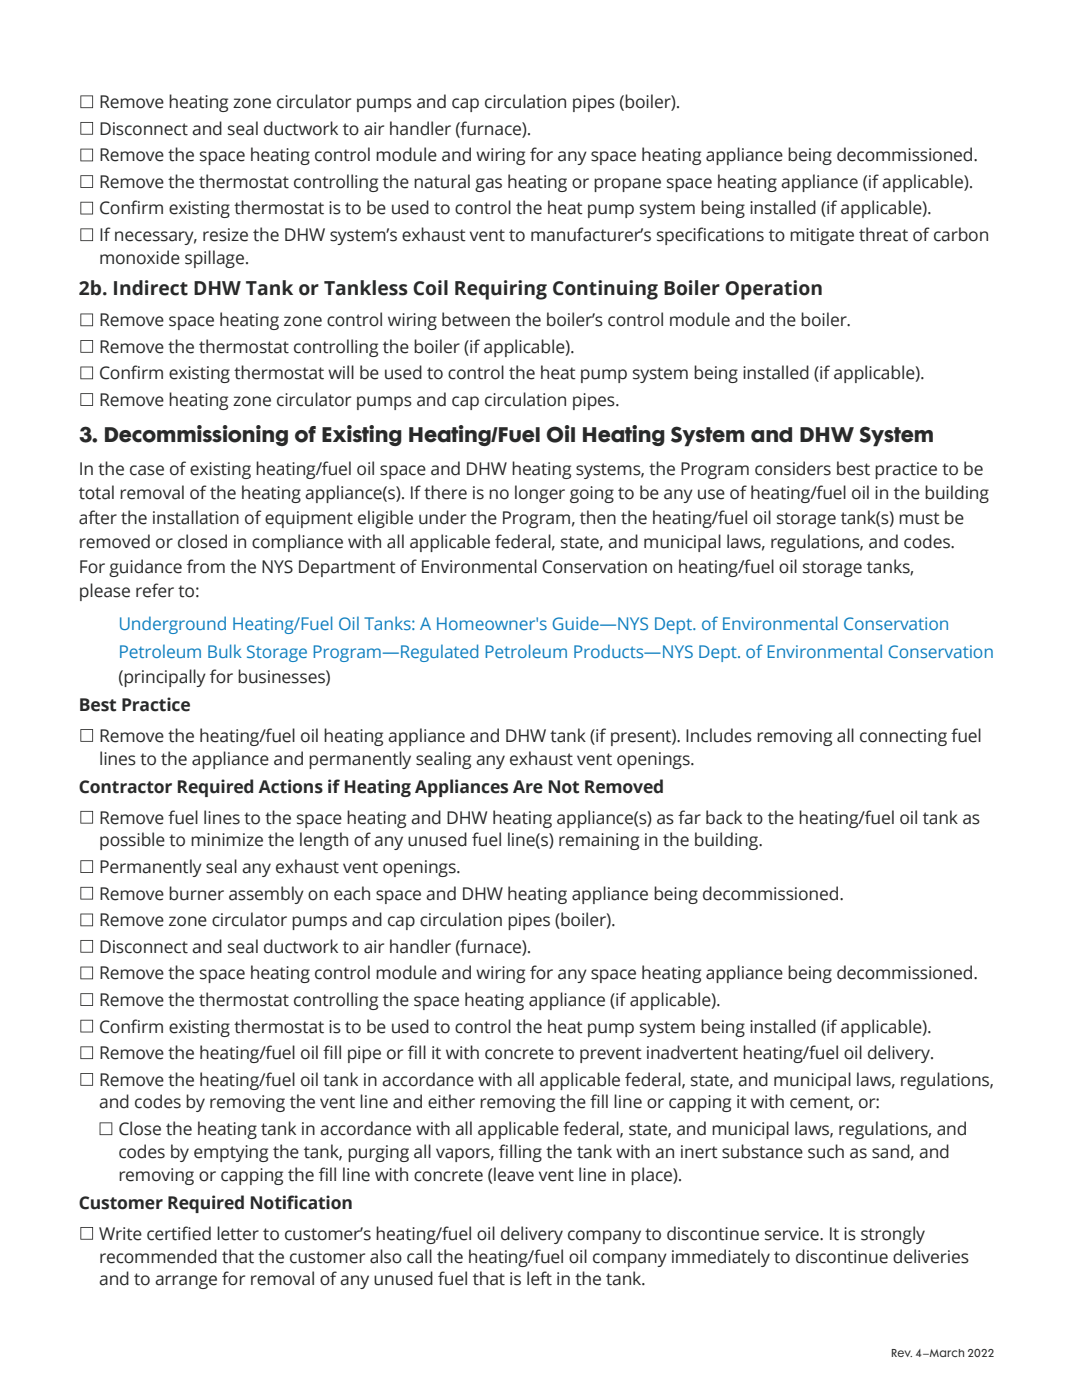 The height and width of the page is (1389, 1073). What do you see at coordinates (225, 235) in the page?
I see `resize` at bounding box center [225, 235].
